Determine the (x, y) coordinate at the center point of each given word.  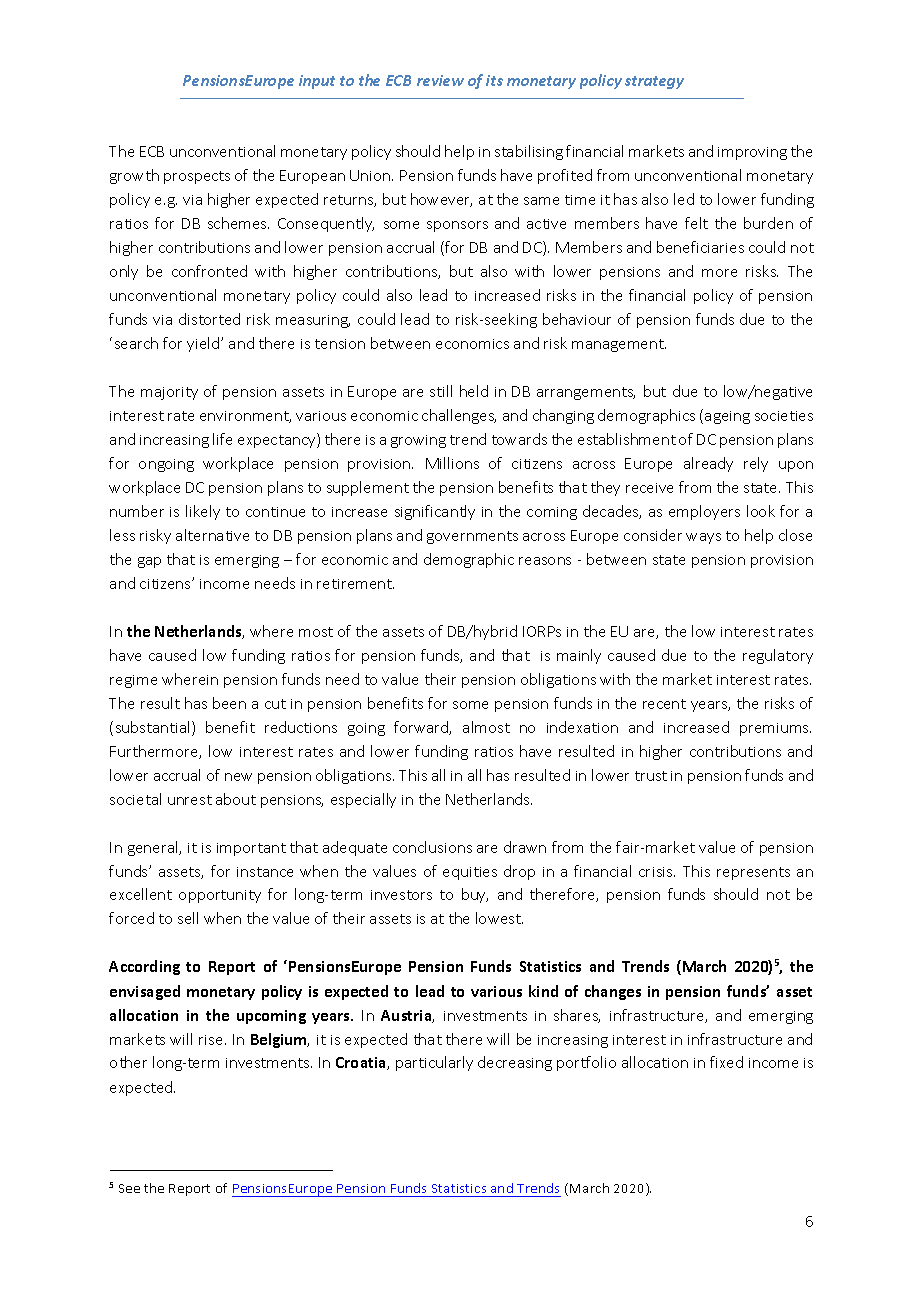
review (440, 80)
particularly (434, 1063)
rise (212, 1040)
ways (703, 538)
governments (472, 537)
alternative (212, 535)
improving (752, 153)
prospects (197, 177)
